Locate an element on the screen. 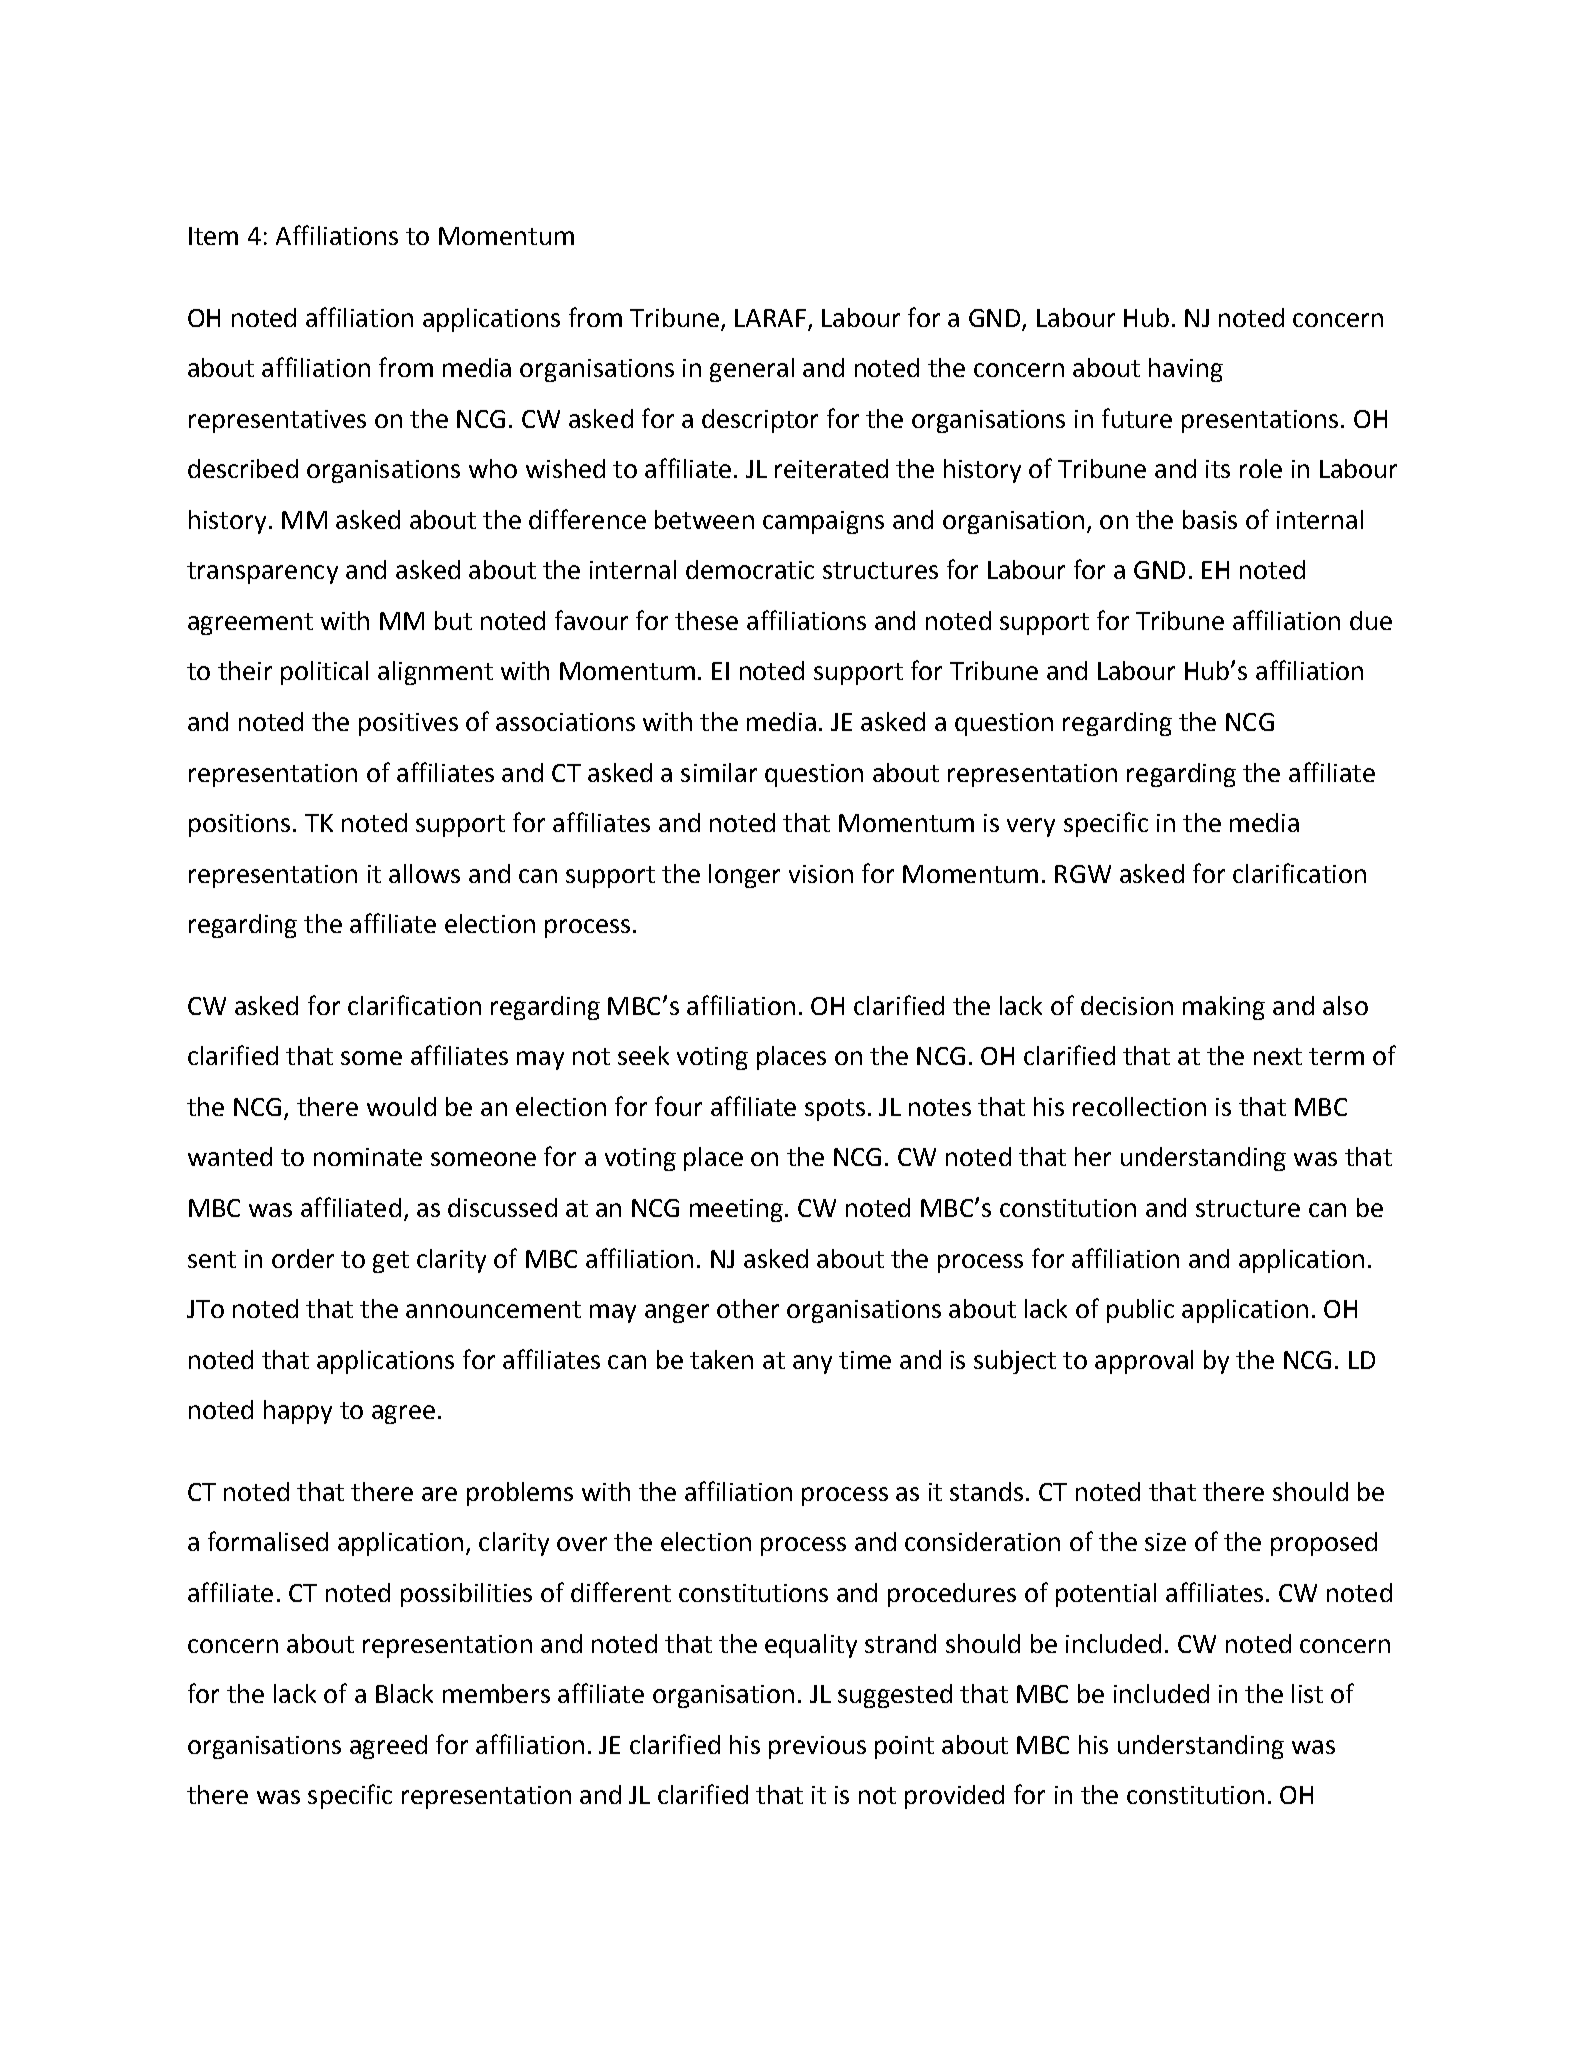 The width and height of the screenshot is (1586, 2053). members is located at coordinates (496, 1693).
